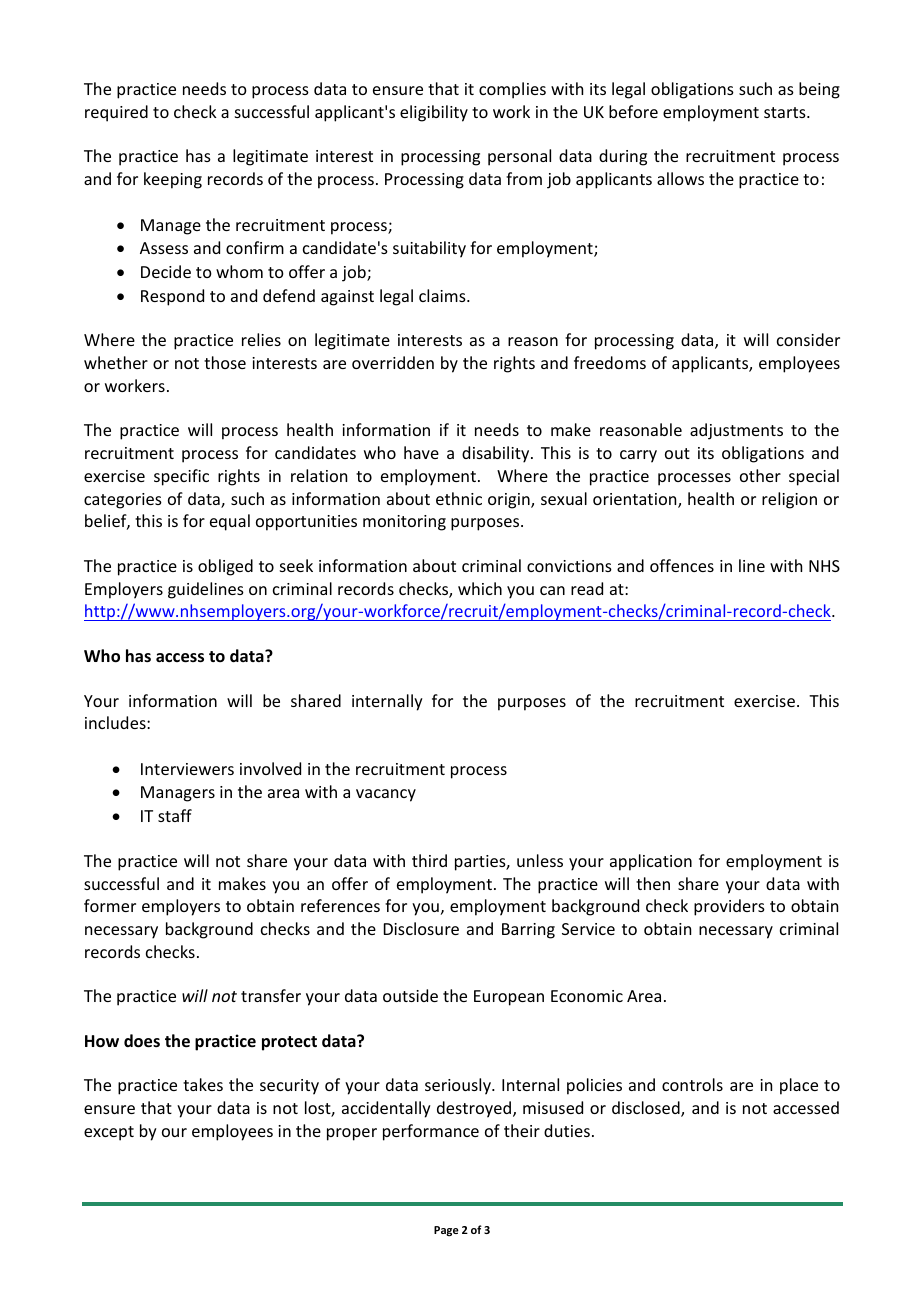 This screenshot has width=924, height=1308. Describe the element at coordinates (173, 180) in the screenshot. I see `keeping` at that location.
